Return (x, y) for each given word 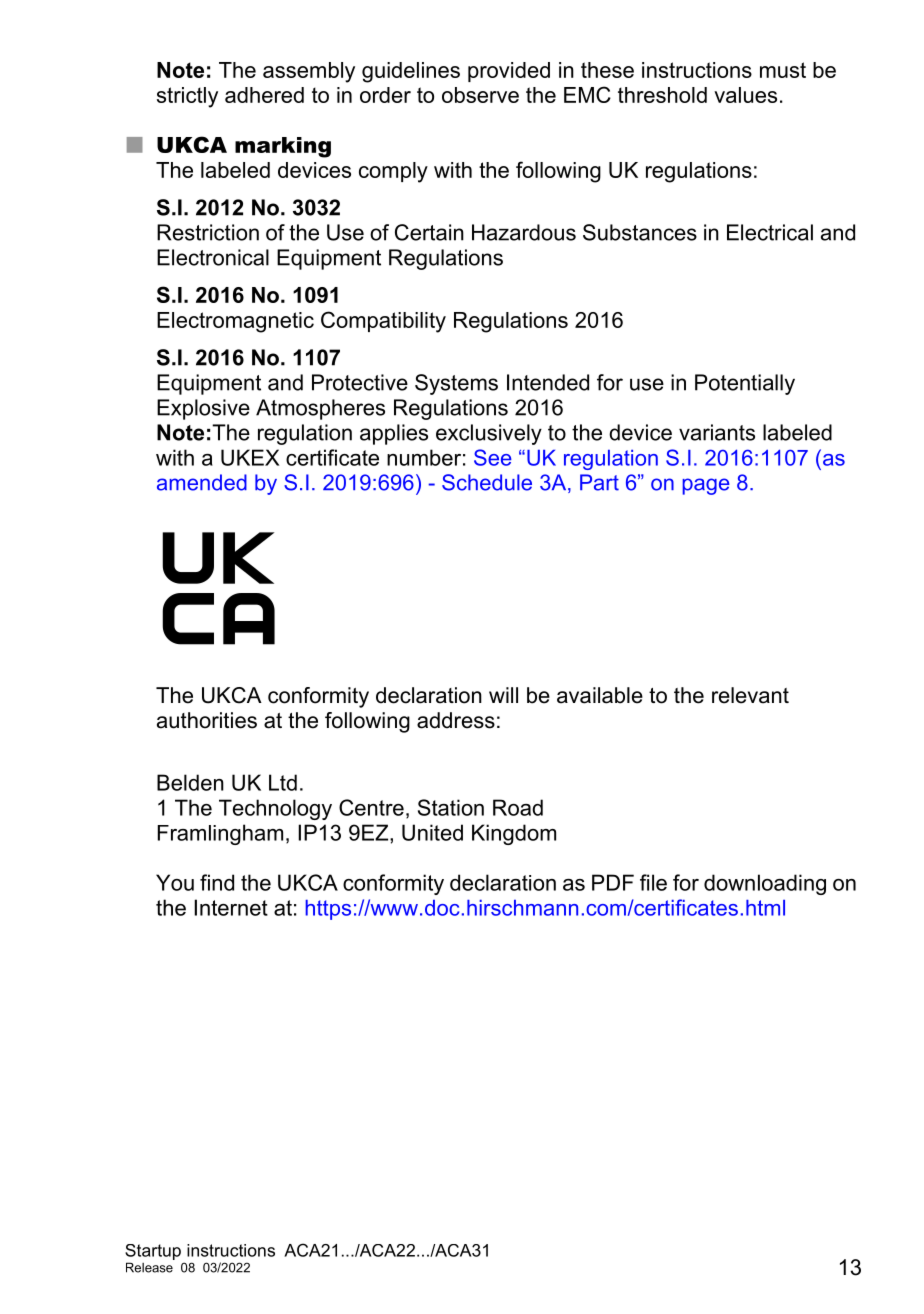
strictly (187, 97)
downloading (765, 884)
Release (149, 1267)
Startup (153, 1253)
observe (480, 95)
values (745, 95)
